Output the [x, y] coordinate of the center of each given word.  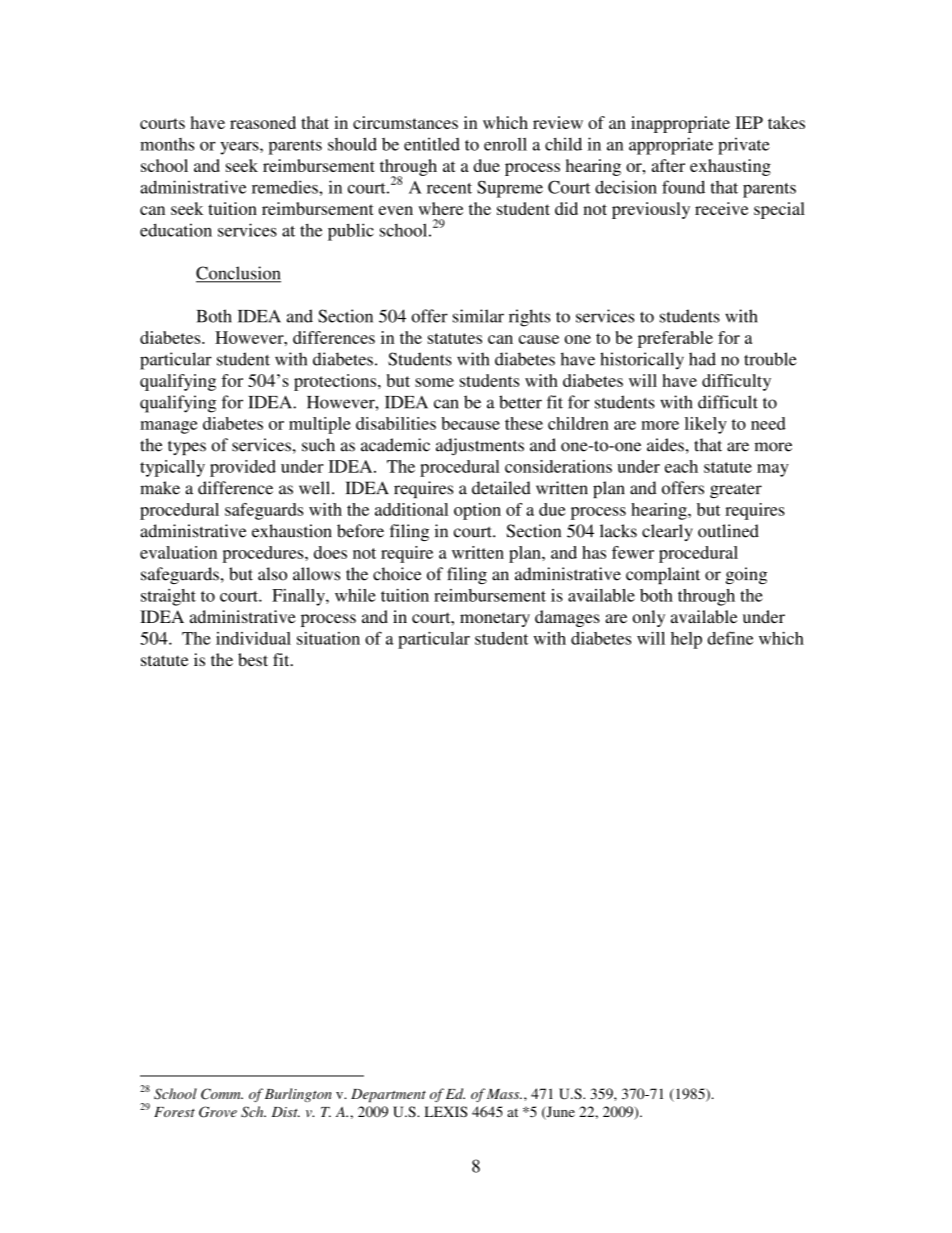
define [730, 638]
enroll [505, 144]
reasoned [263, 122]
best [253, 659]
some [434, 382]
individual [253, 638]
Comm [222, 1094]
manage [168, 427]
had [702, 359]
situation [328, 638]
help [686, 640]
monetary [495, 619]
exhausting [730, 167]
